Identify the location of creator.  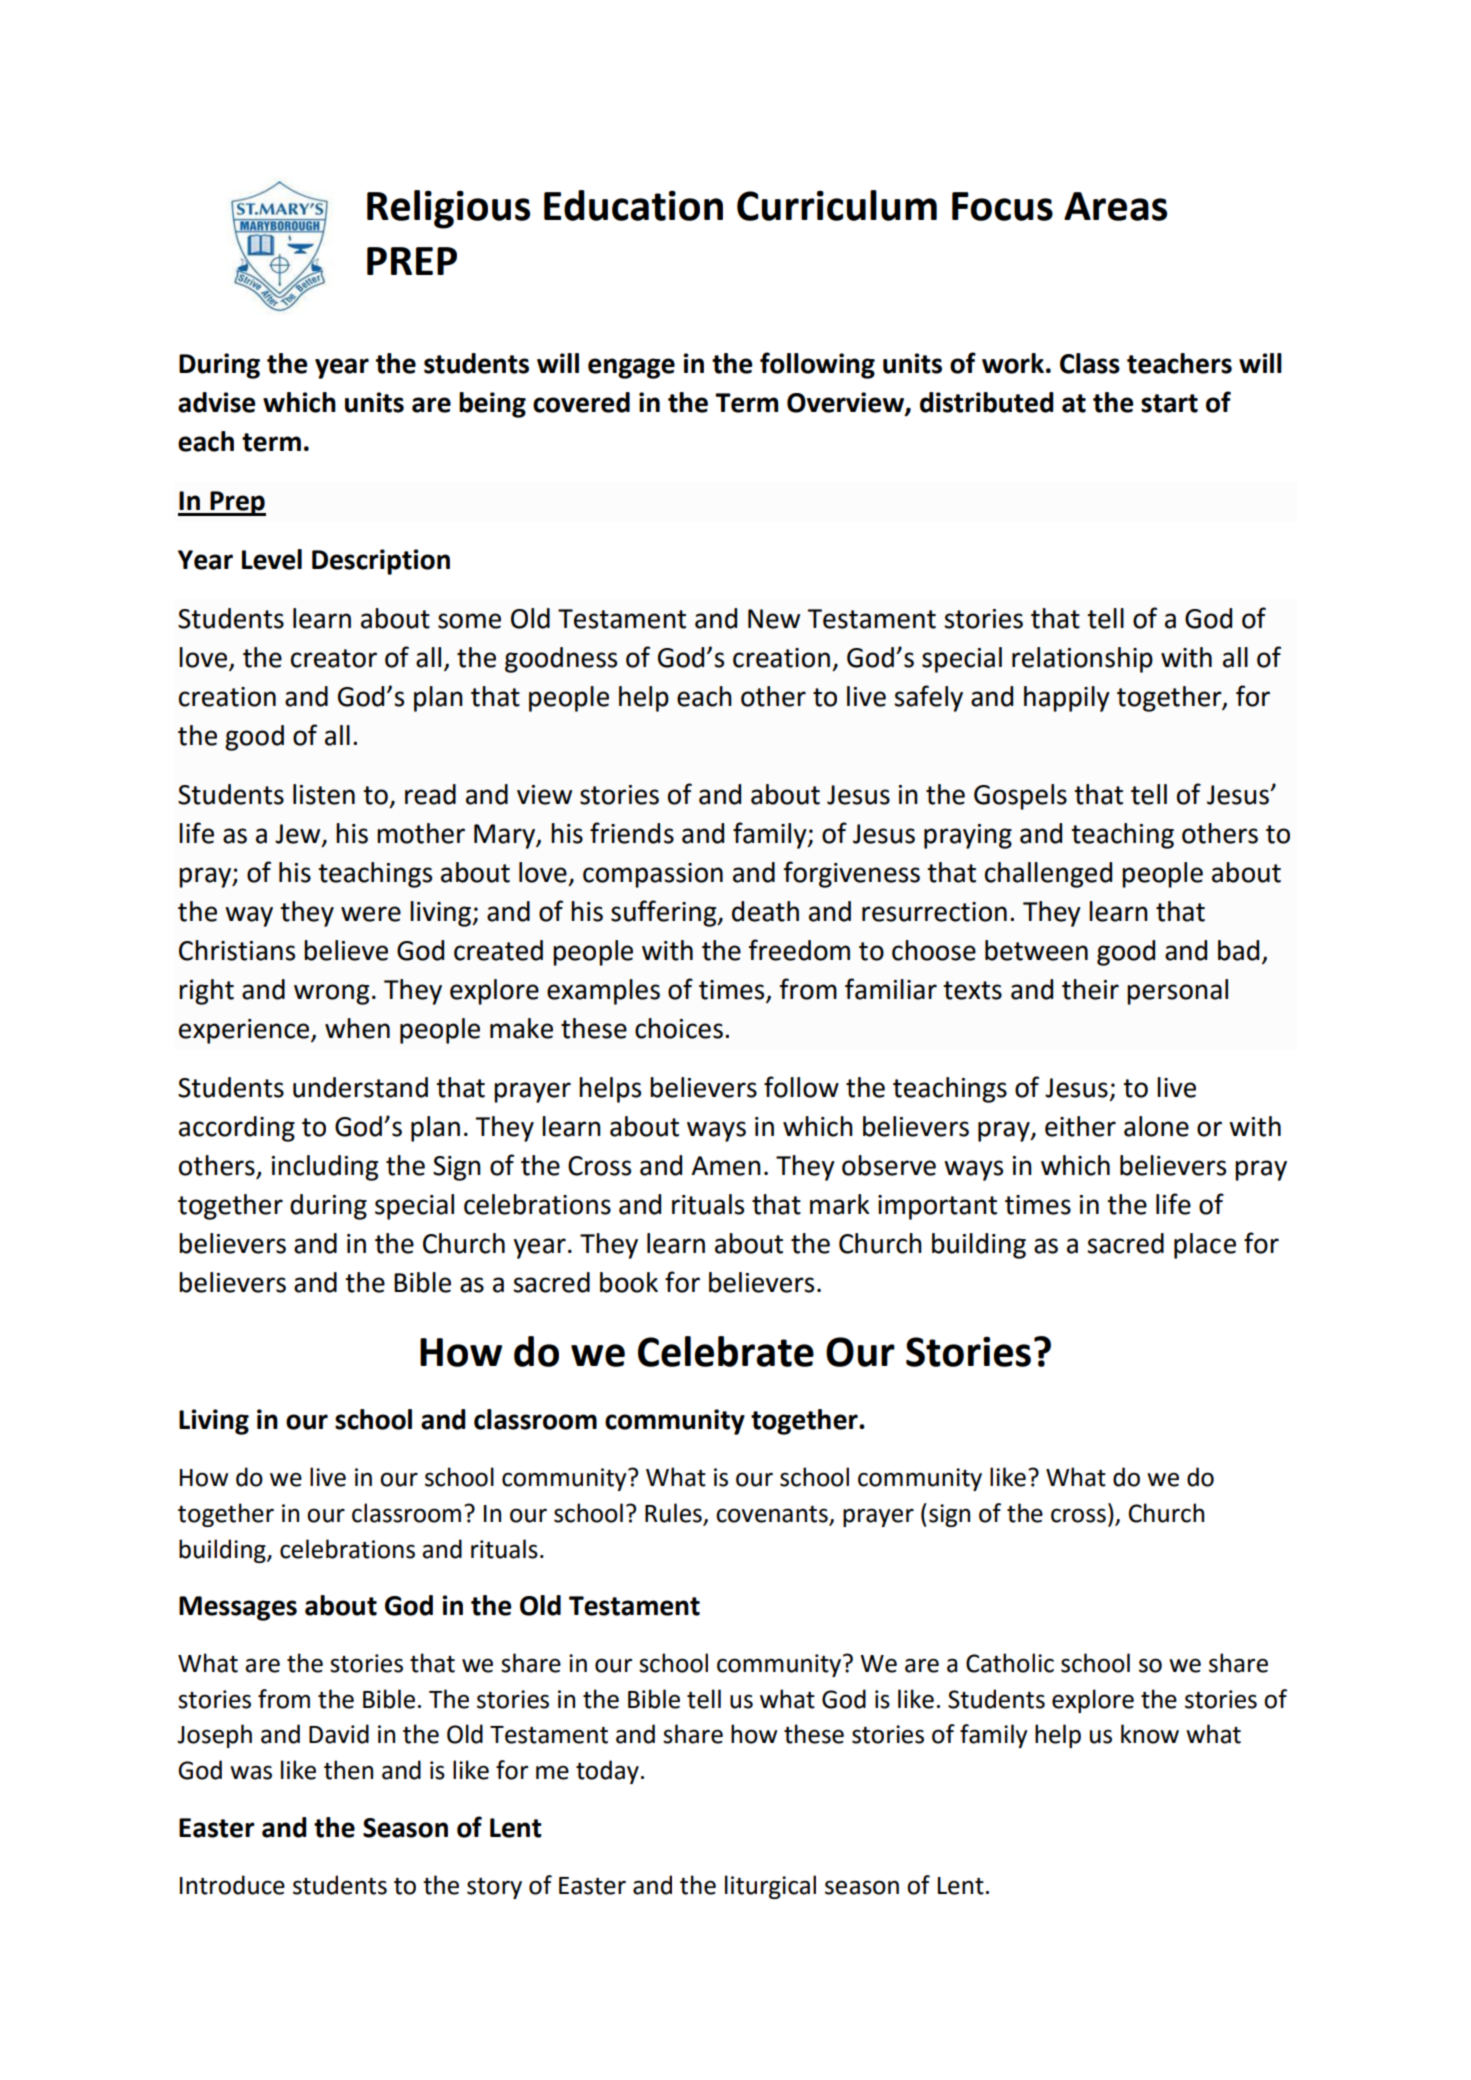
(334, 658).
